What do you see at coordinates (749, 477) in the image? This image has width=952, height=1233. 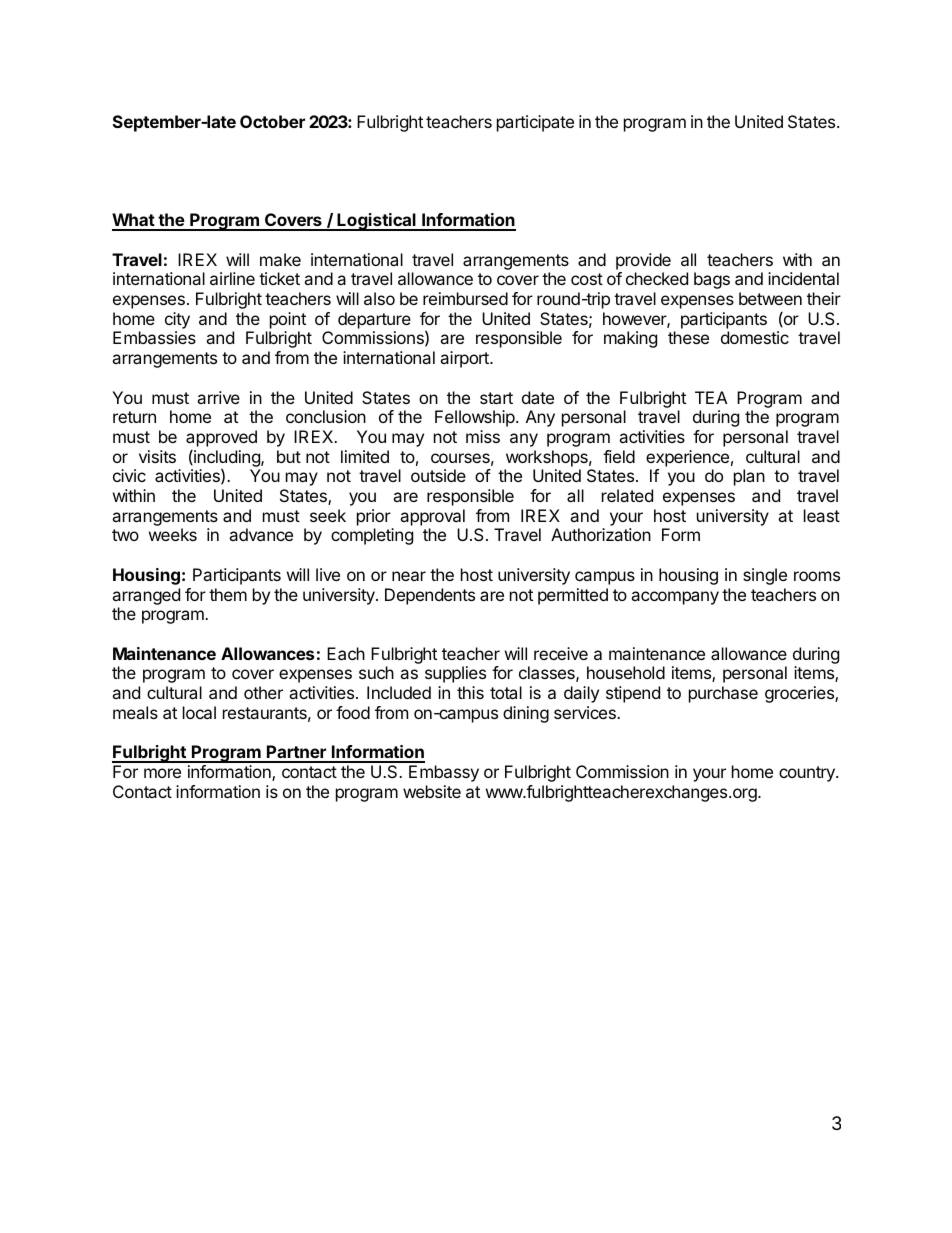 I see `plan` at bounding box center [749, 477].
